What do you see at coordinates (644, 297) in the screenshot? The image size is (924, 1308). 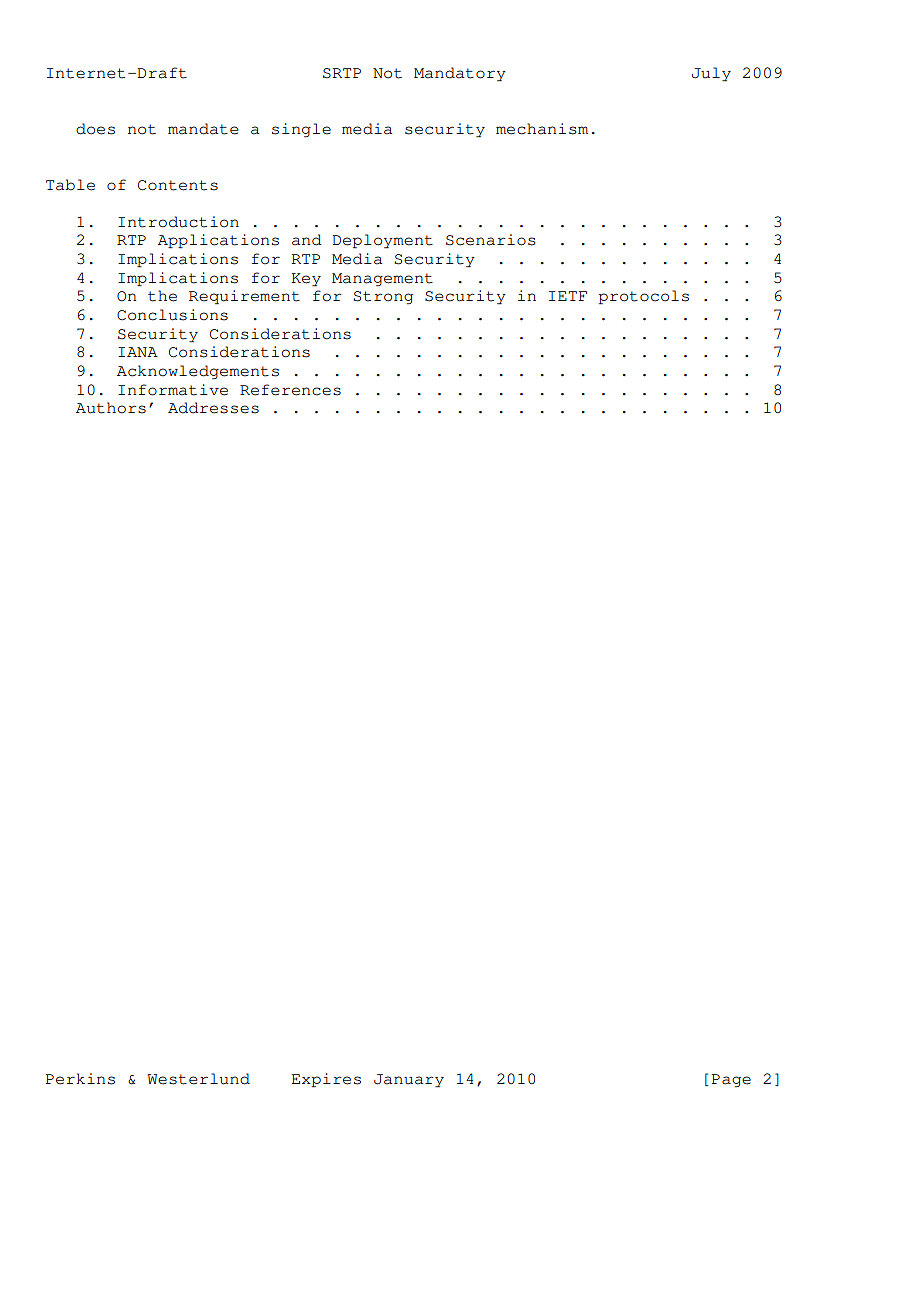 I see `protocols` at bounding box center [644, 297].
